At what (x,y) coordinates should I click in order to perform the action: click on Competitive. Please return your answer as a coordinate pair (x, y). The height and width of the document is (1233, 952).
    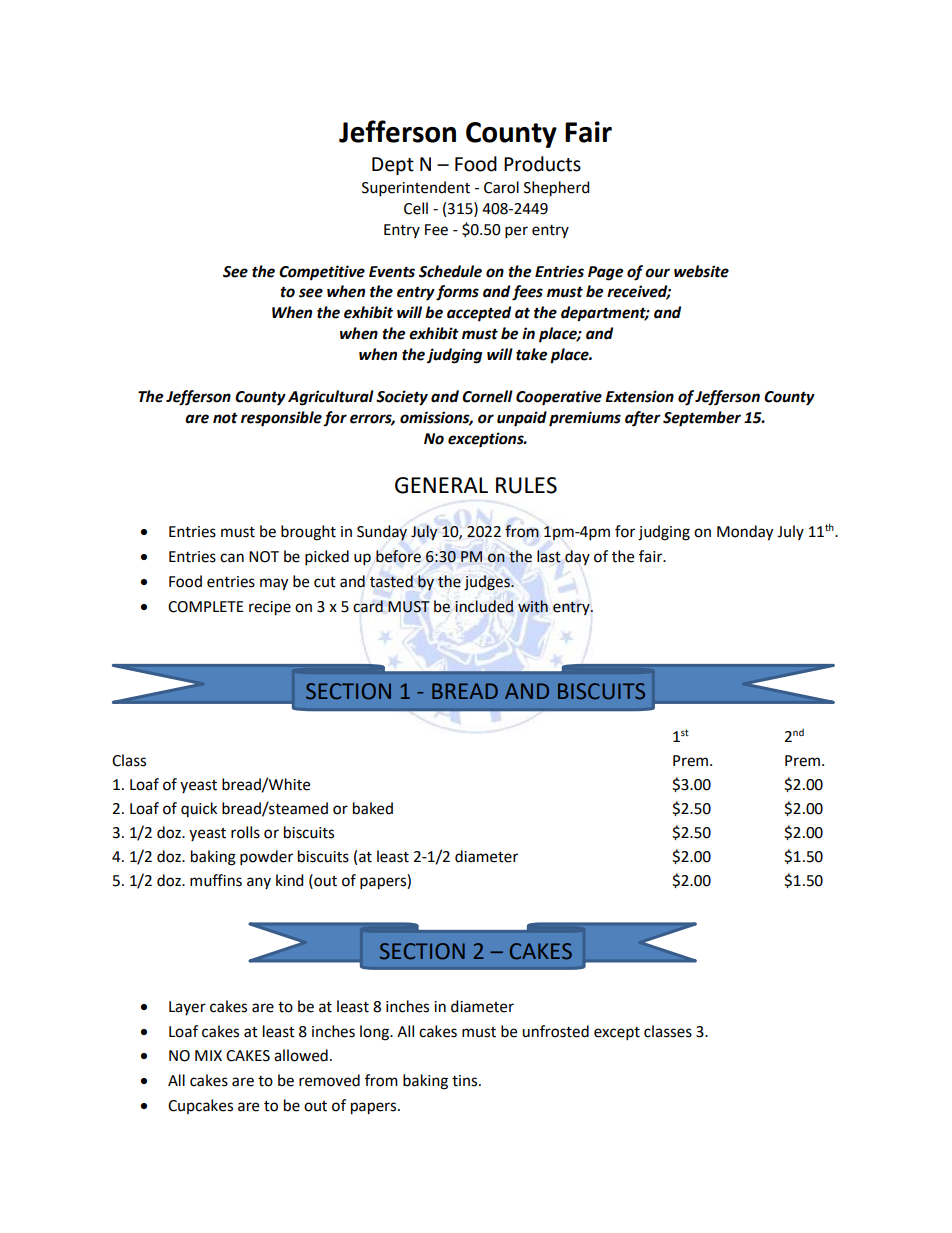
    Looking at the image, I should click on (322, 273).
